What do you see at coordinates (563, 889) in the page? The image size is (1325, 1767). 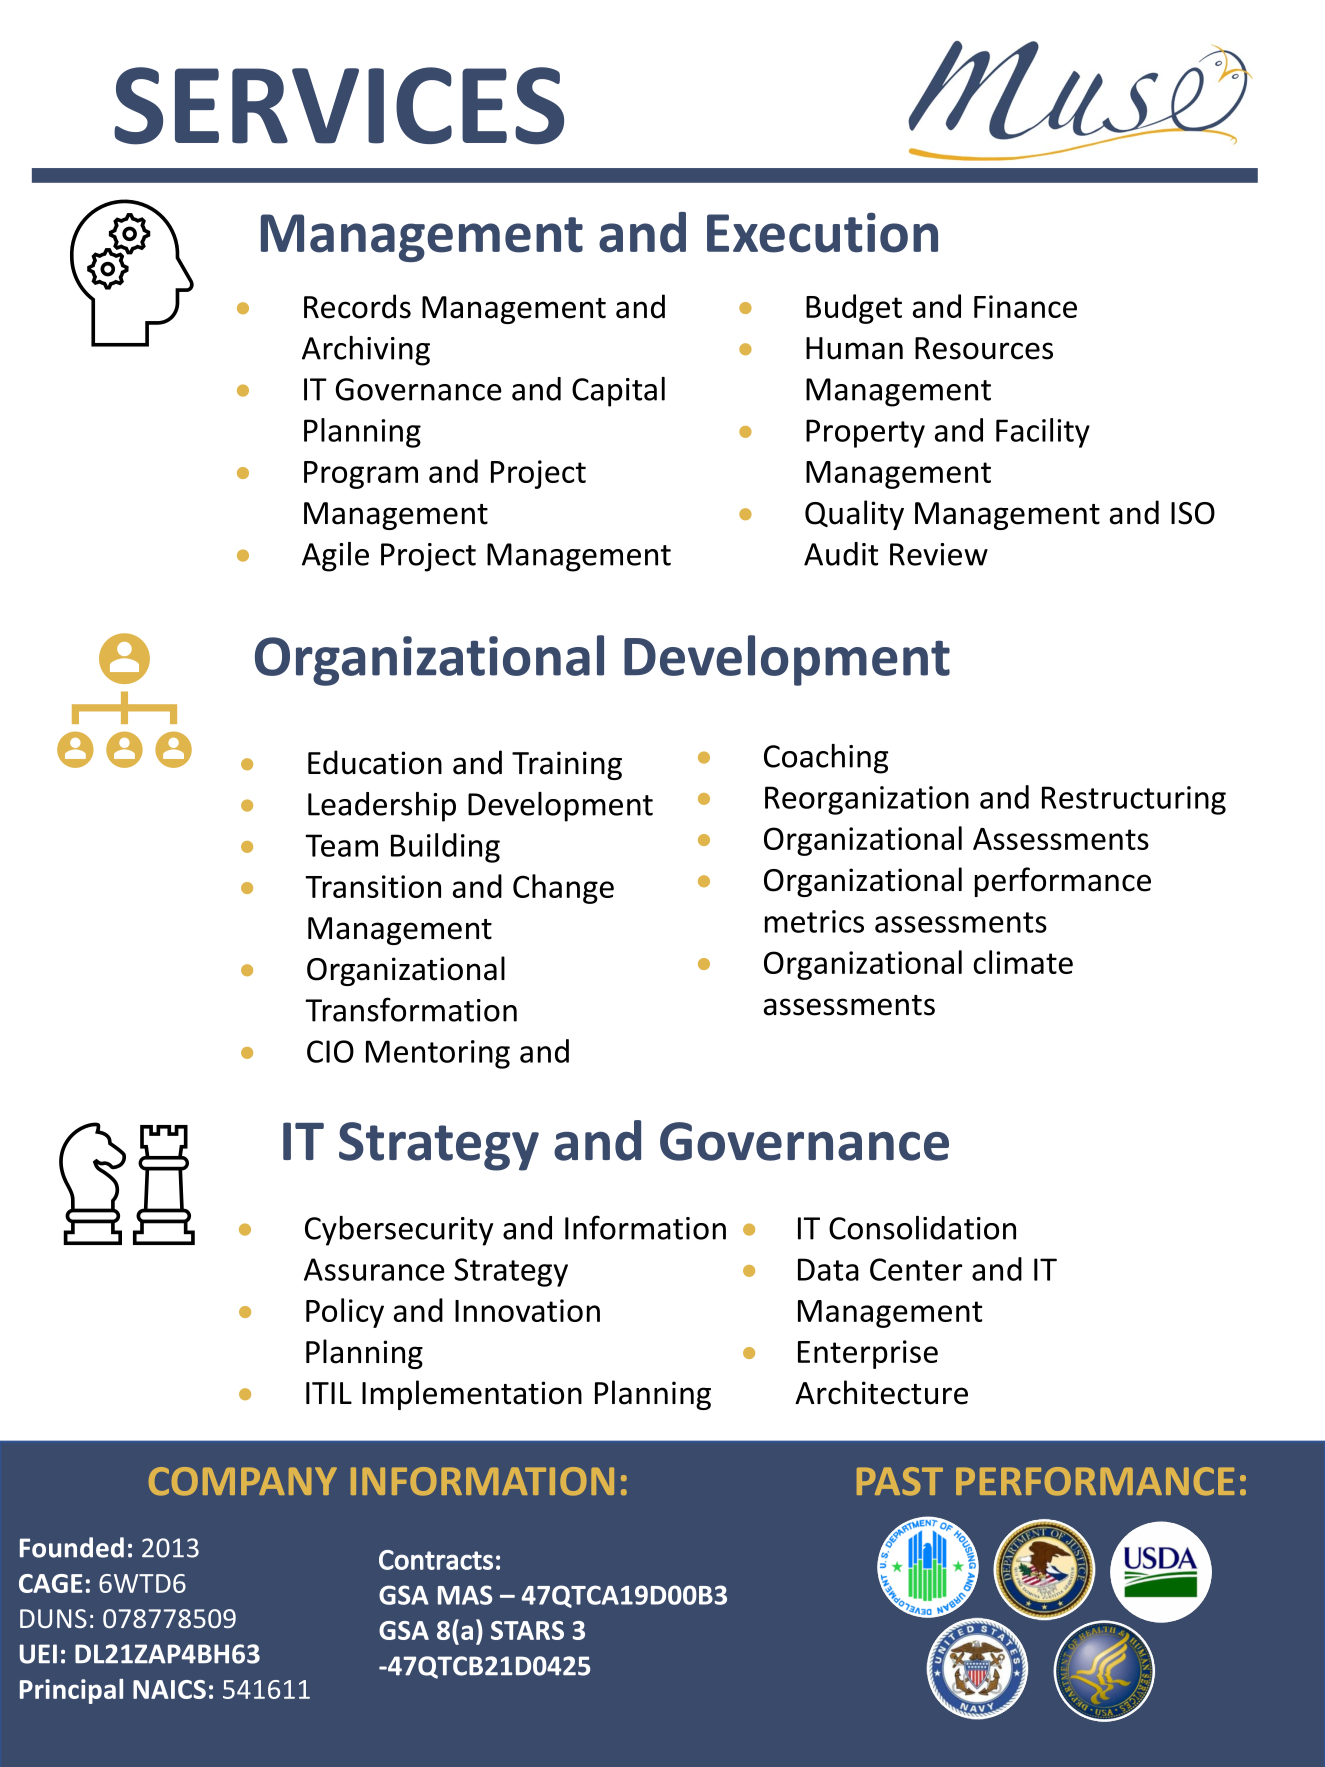 I see `Change` at bounding box center [563, 889].
